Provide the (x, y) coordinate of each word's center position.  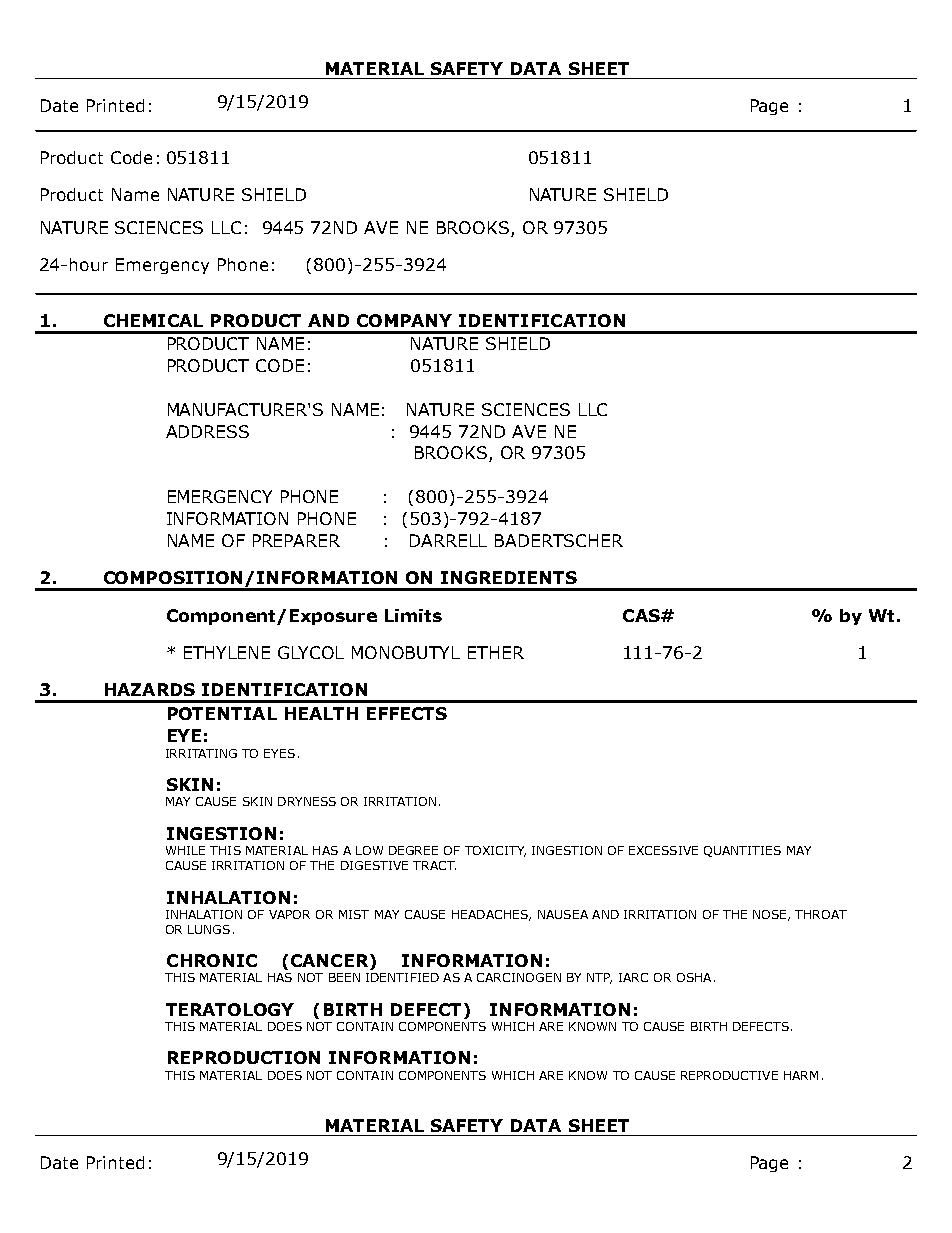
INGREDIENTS (509, 577)
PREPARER (296, 540)
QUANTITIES (742, 851)
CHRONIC (212, 960)
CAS (642, 615)
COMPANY (404, 320)
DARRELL (448, 540)
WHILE (185, 850)
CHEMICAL (153, 320)
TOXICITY (495, 851)
